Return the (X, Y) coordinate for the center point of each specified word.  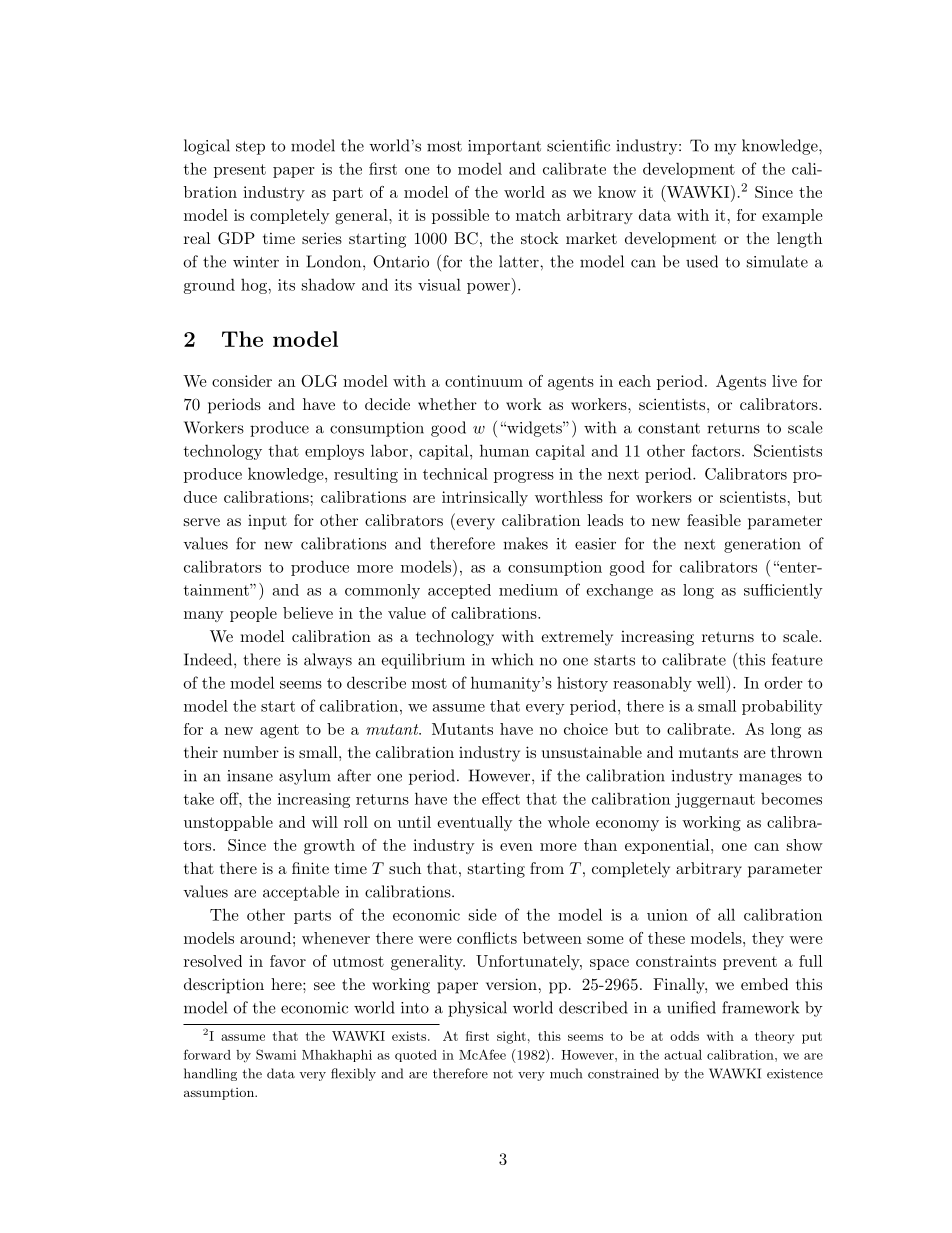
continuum (484, 381)
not (503, 1074)
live (784, 381)
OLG (319, 381)
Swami (276, 1054)
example (792, 216)
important (504, 147)
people (253, 614)
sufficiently (783, 591)
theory (774, 1037)
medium (528, 590)
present (240, 171)
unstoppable (228, 823)
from (547, 868)
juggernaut (715, 800)
